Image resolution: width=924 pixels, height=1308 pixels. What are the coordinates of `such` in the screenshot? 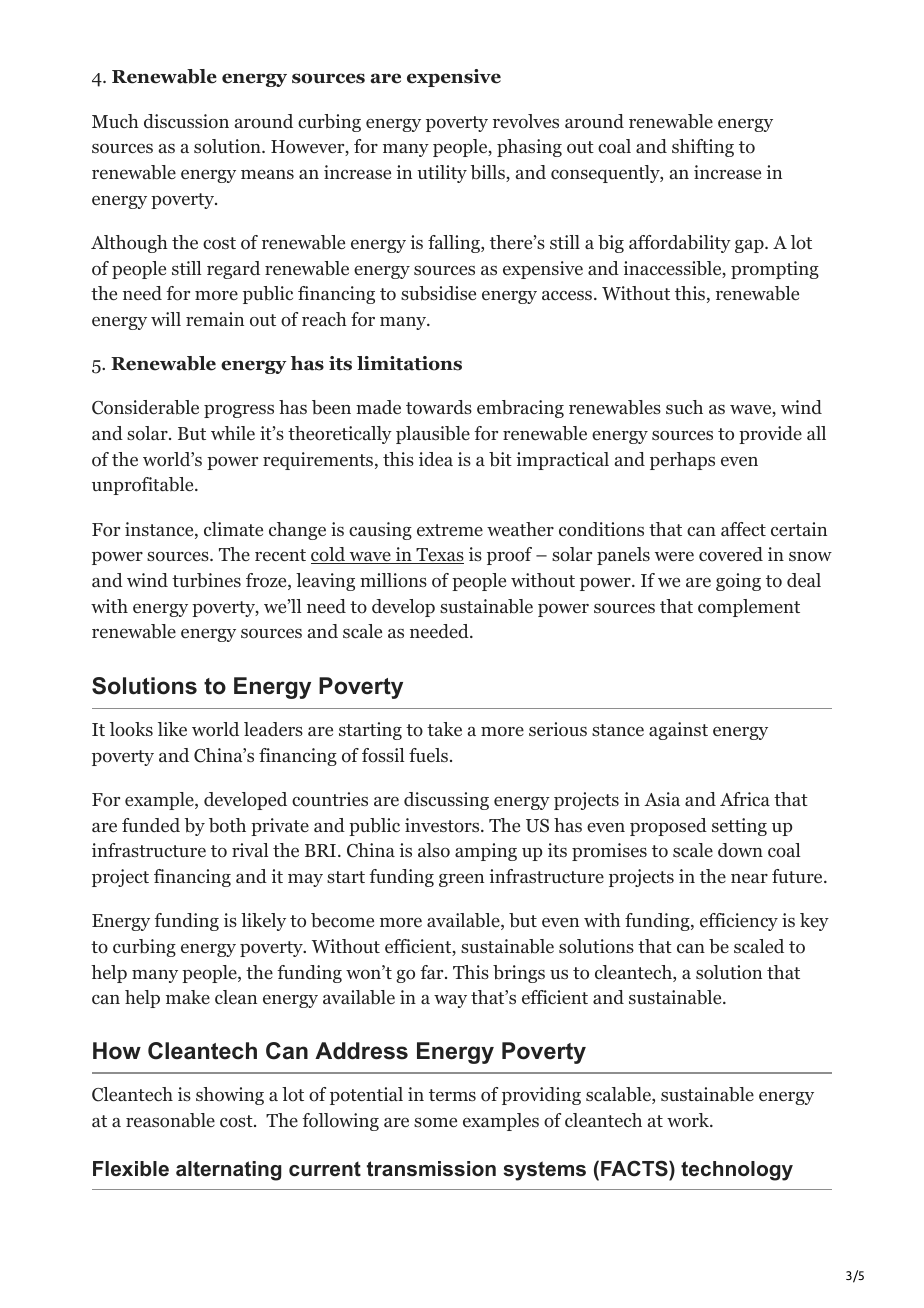 It's located at (684, 407).
